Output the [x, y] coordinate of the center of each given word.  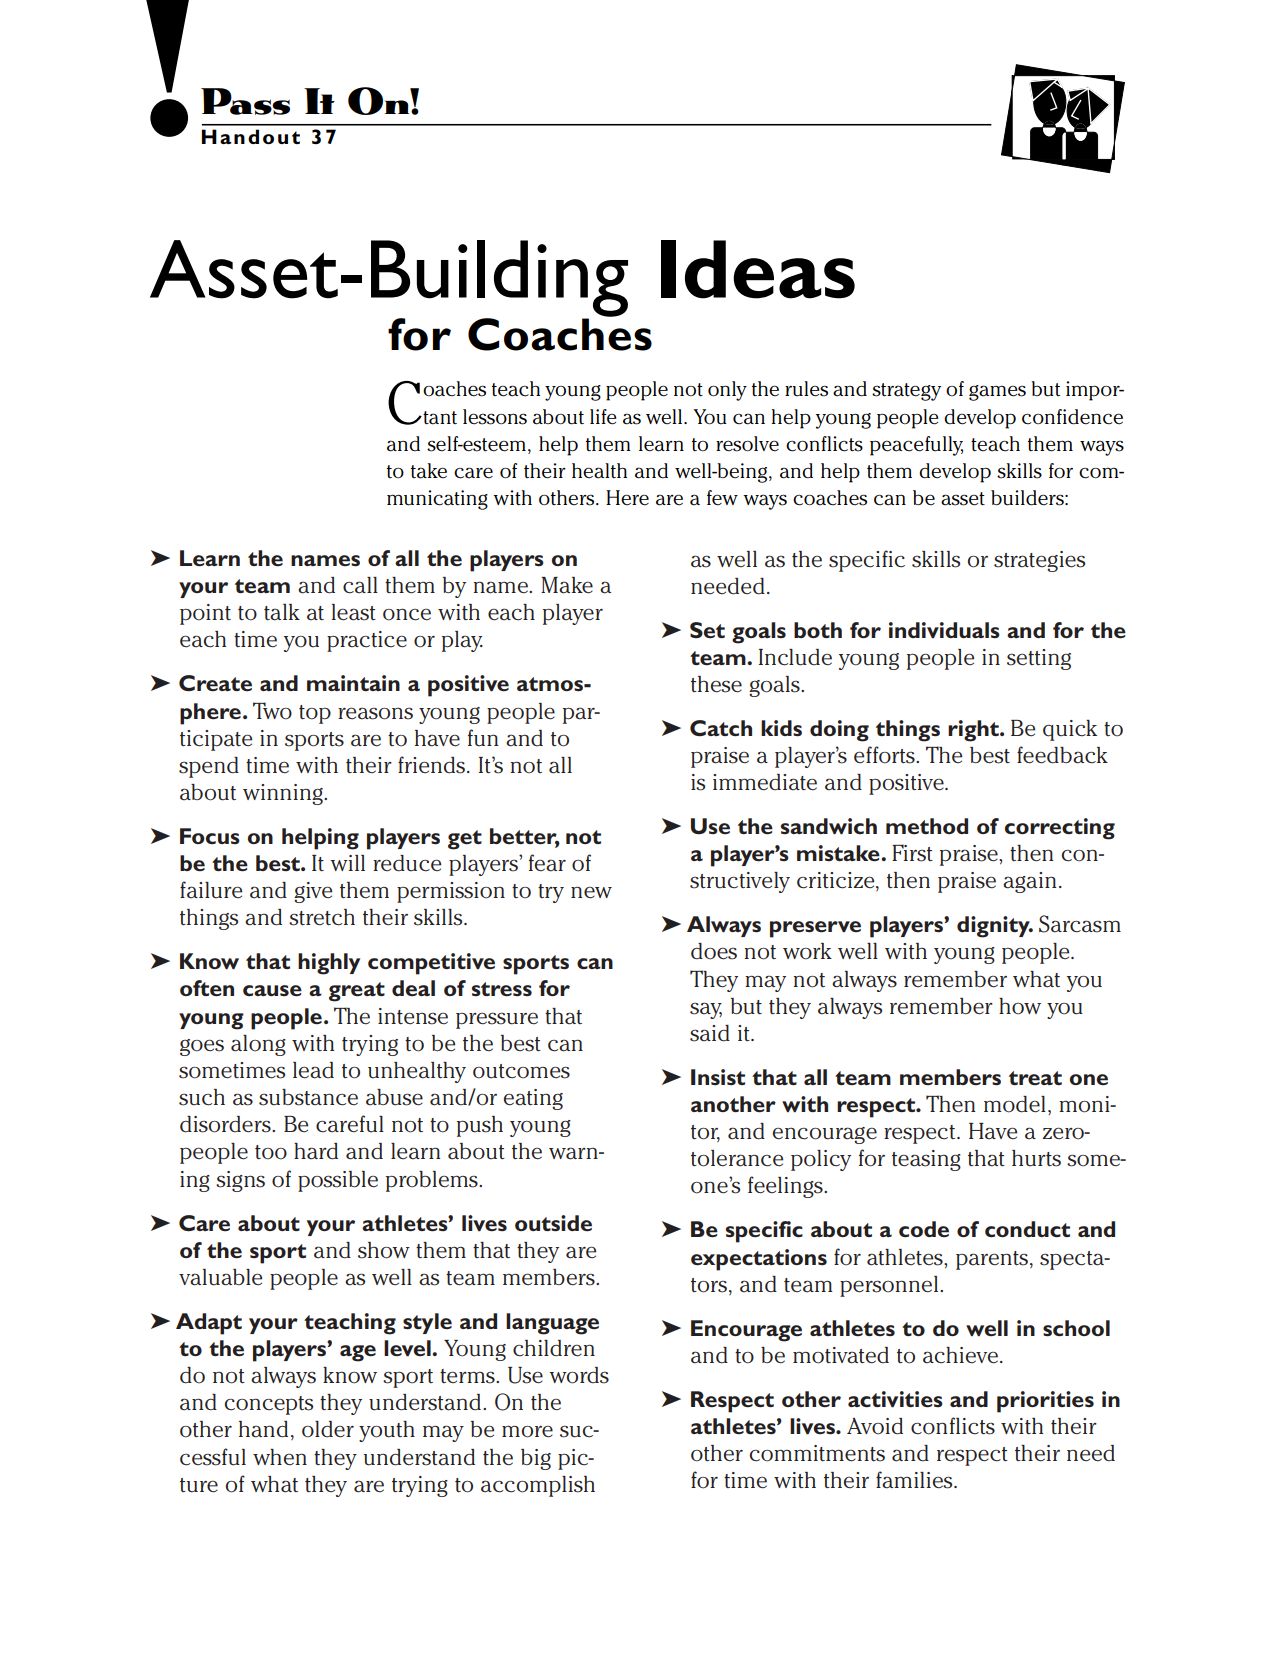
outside [553, 1223]
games [997, 393]
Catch [721, 728]
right [974, 731]
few [722, 498]
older [328, 1429]
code [924, 1229]
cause [272, 991]
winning [284, 794]
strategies [1039, 561]
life [603, 417]
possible [338, 1181]
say [706, 1010]
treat [1035, 1078]
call [360, 585]
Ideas [758, 269]
